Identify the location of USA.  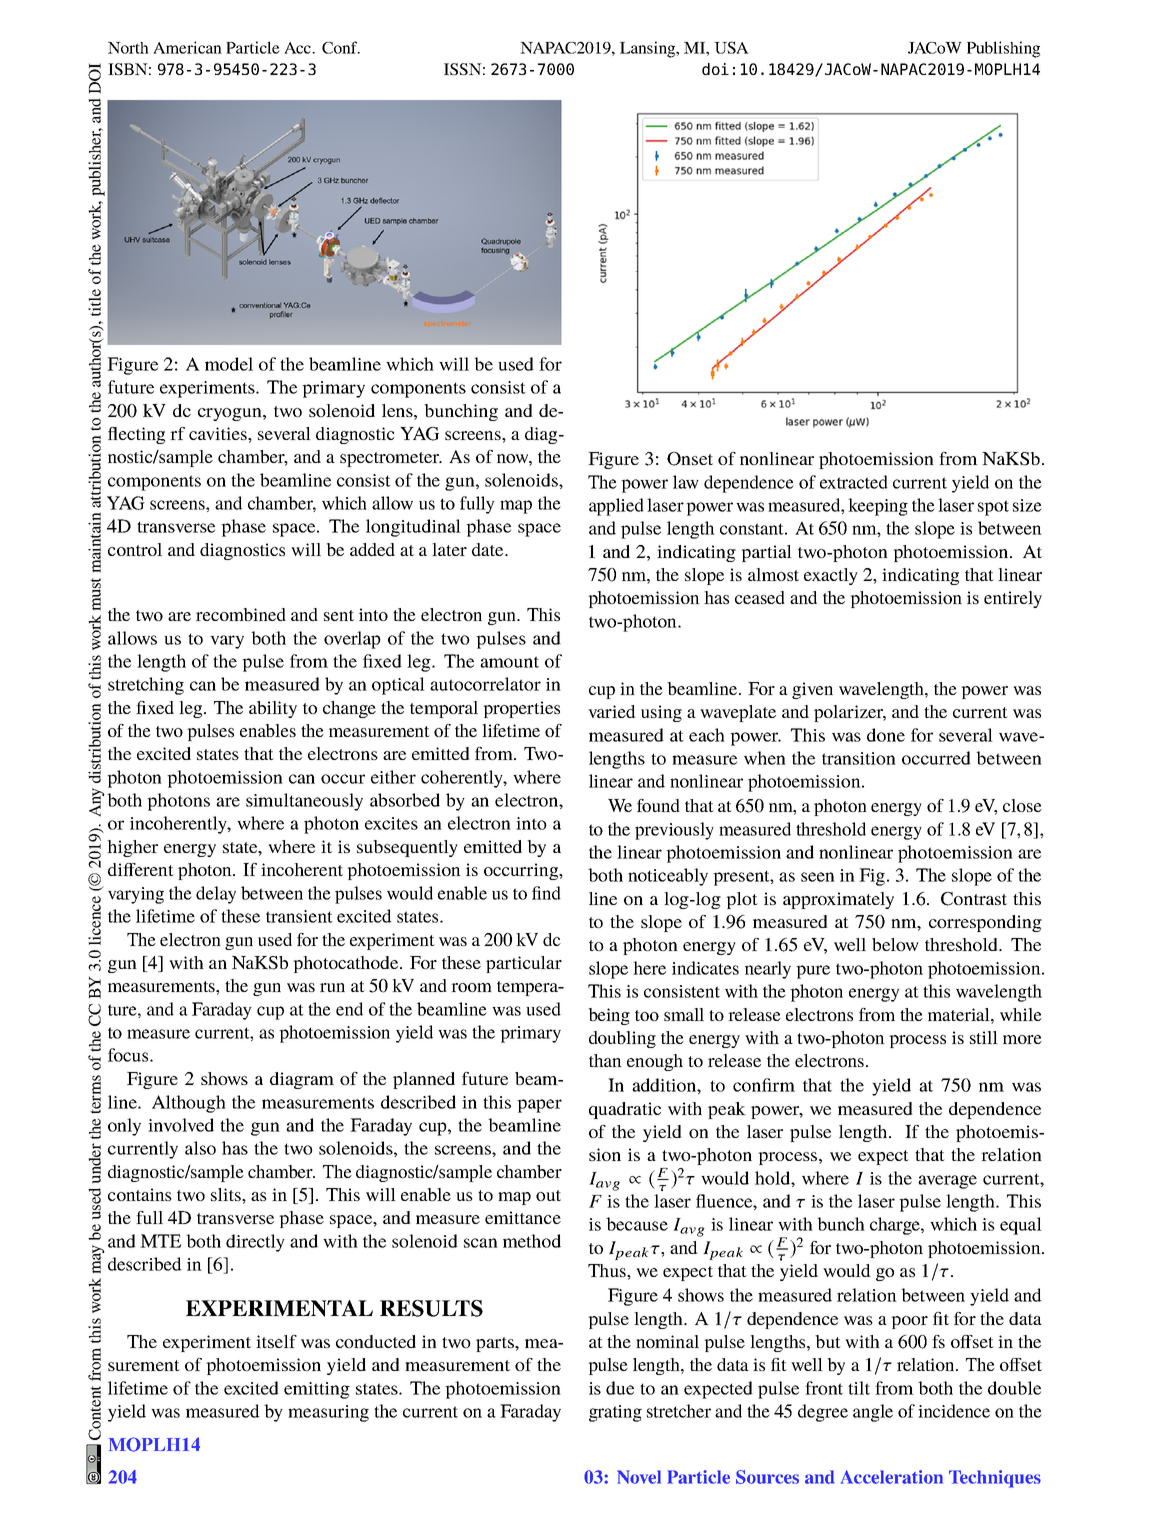
(731, 47).
